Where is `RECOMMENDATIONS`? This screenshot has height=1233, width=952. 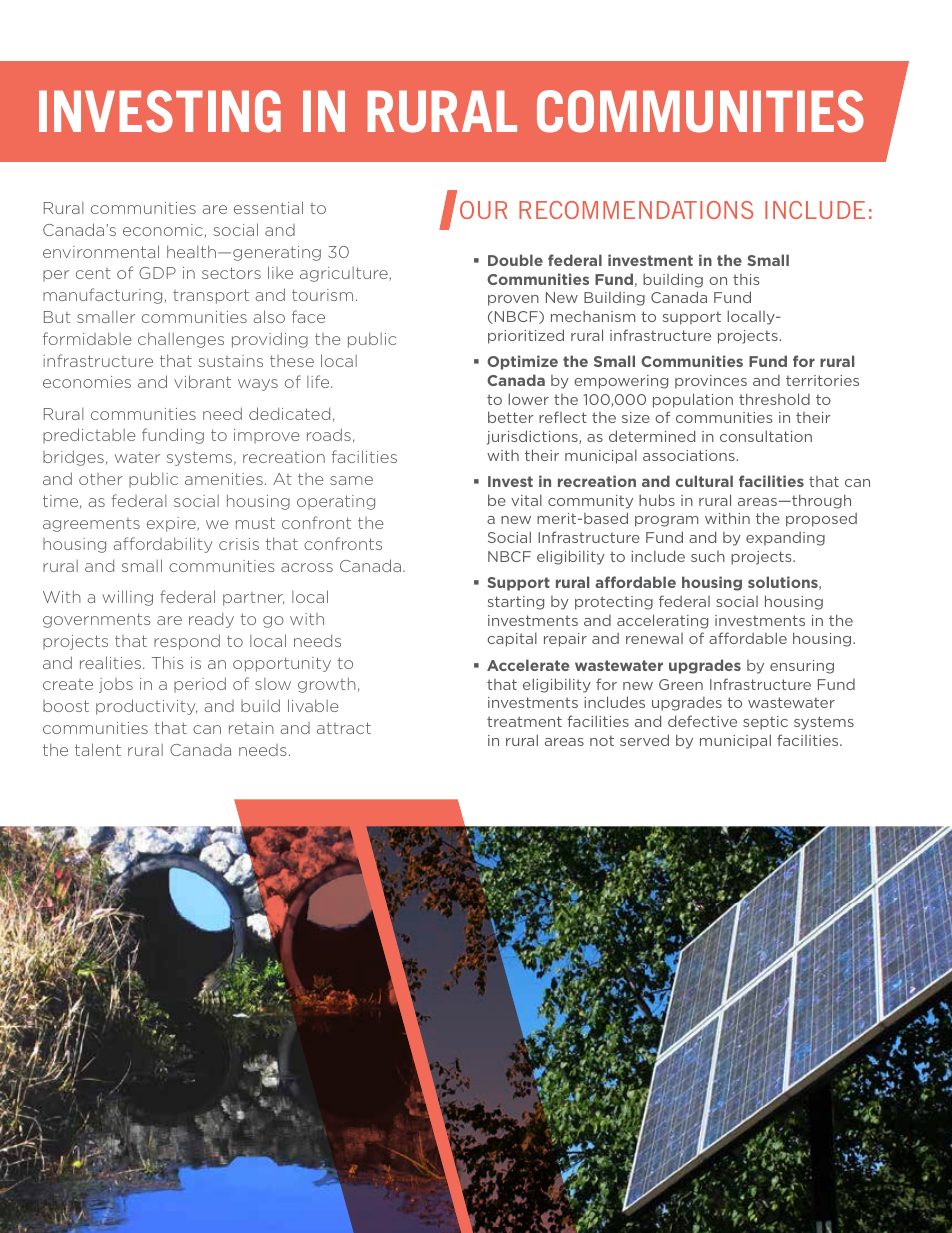 RECOMMENDATIONS is located at coordinates (636, 210).
